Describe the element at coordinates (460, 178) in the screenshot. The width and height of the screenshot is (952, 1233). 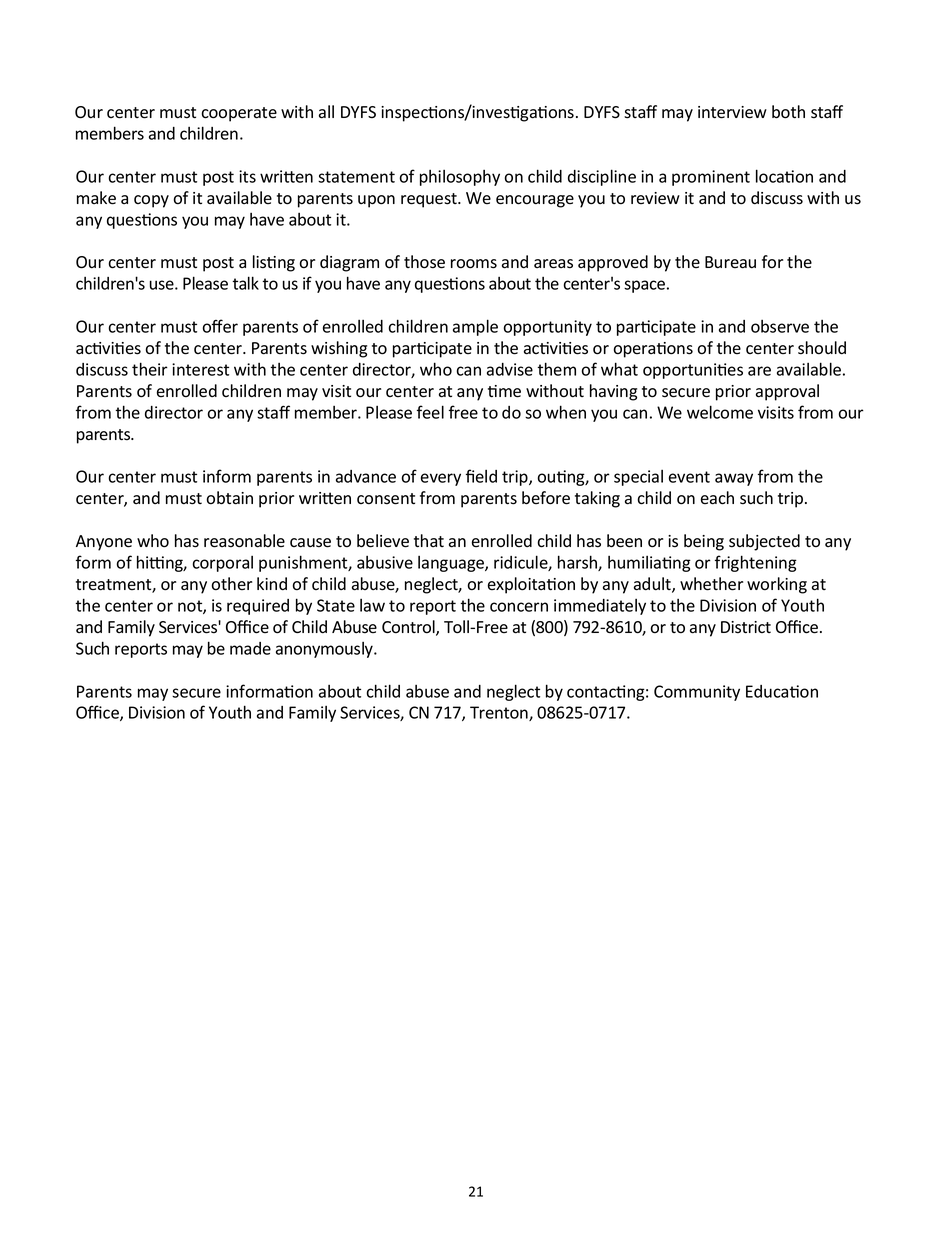
I see `philosophy` at that location.
